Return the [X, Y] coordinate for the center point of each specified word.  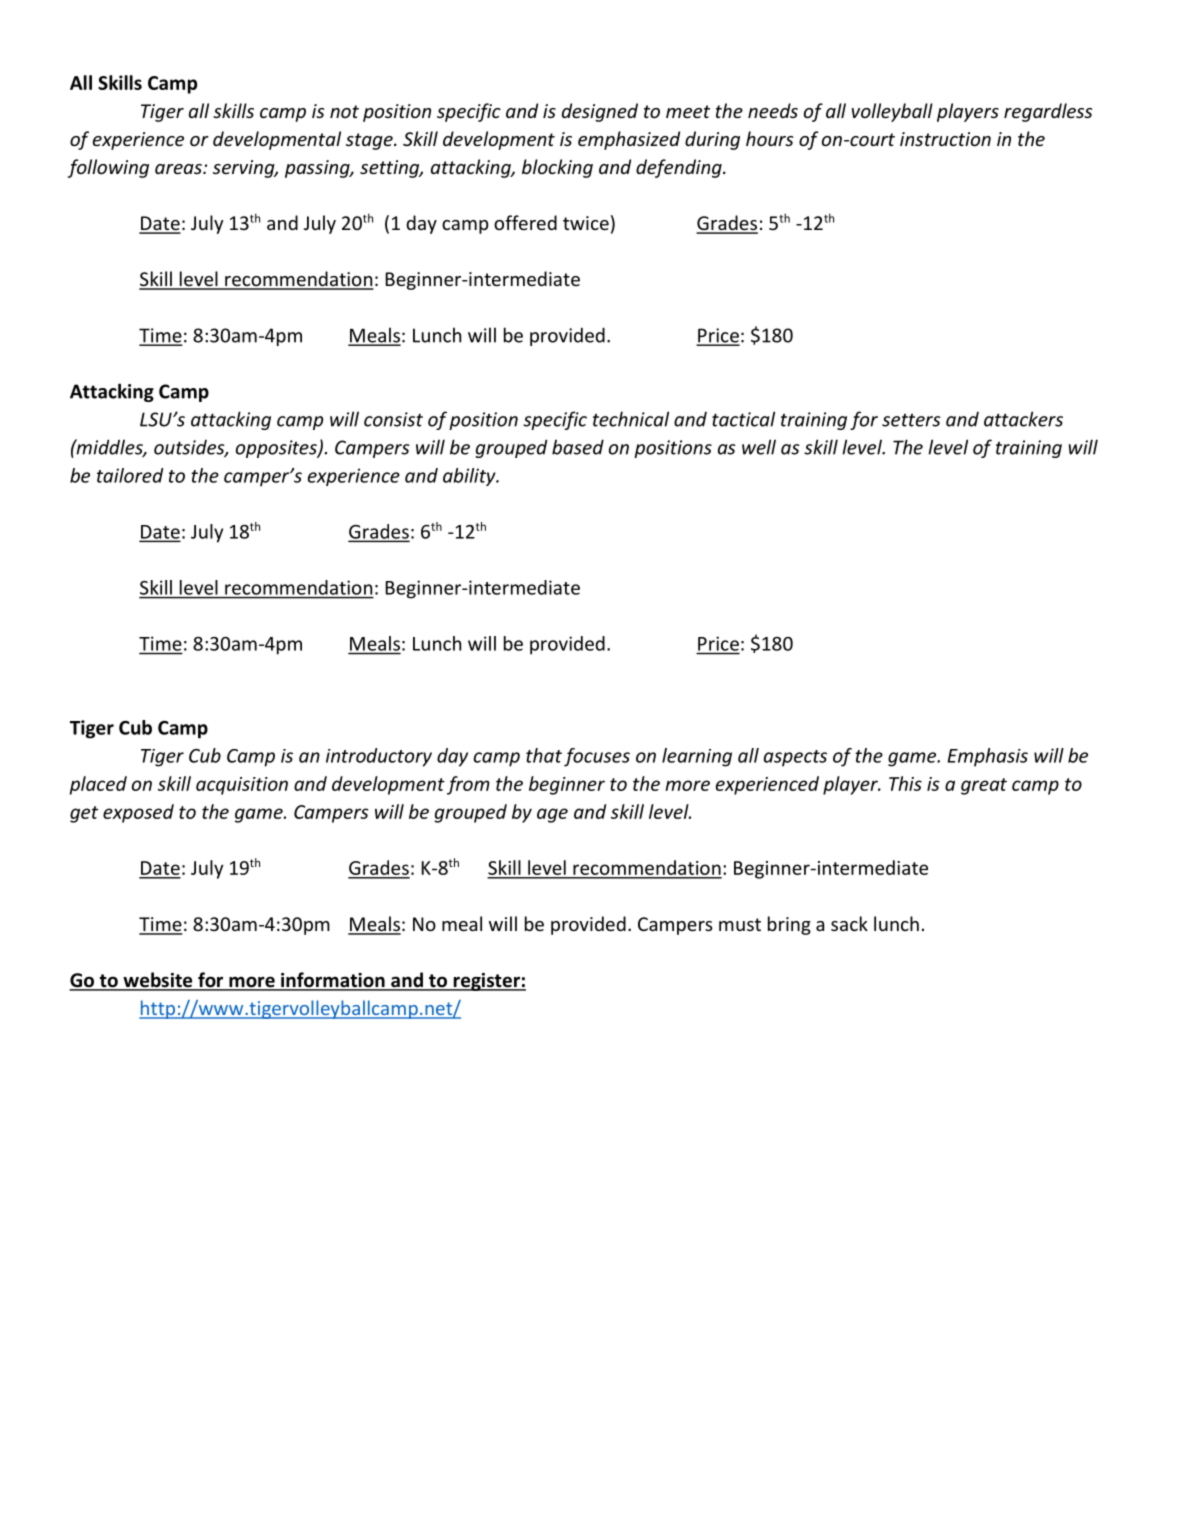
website [158, 981]
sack [849, 923]
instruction [945, 139]
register [486, 982]
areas [179, 169]
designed [600, 112]
